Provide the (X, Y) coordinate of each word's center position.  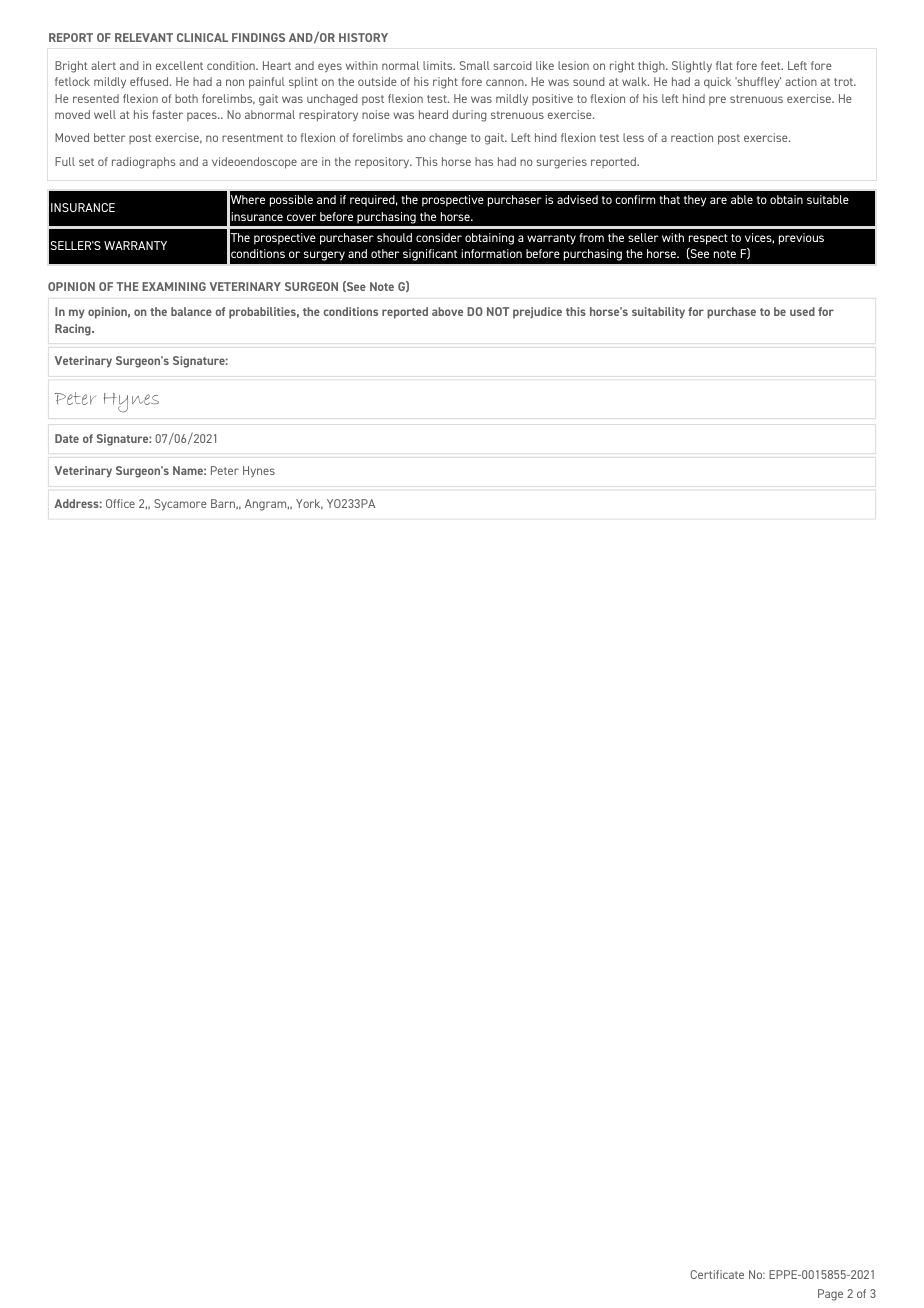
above (447, 311)
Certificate (717, 1274)
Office (120, 503)
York (309, 504)
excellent (179, 65)
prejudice (537, 313)
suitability (658, 313)
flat (724, 65)
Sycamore (180, 505)
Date (67, 438)
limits (439, 65)
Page (830, 1295)
